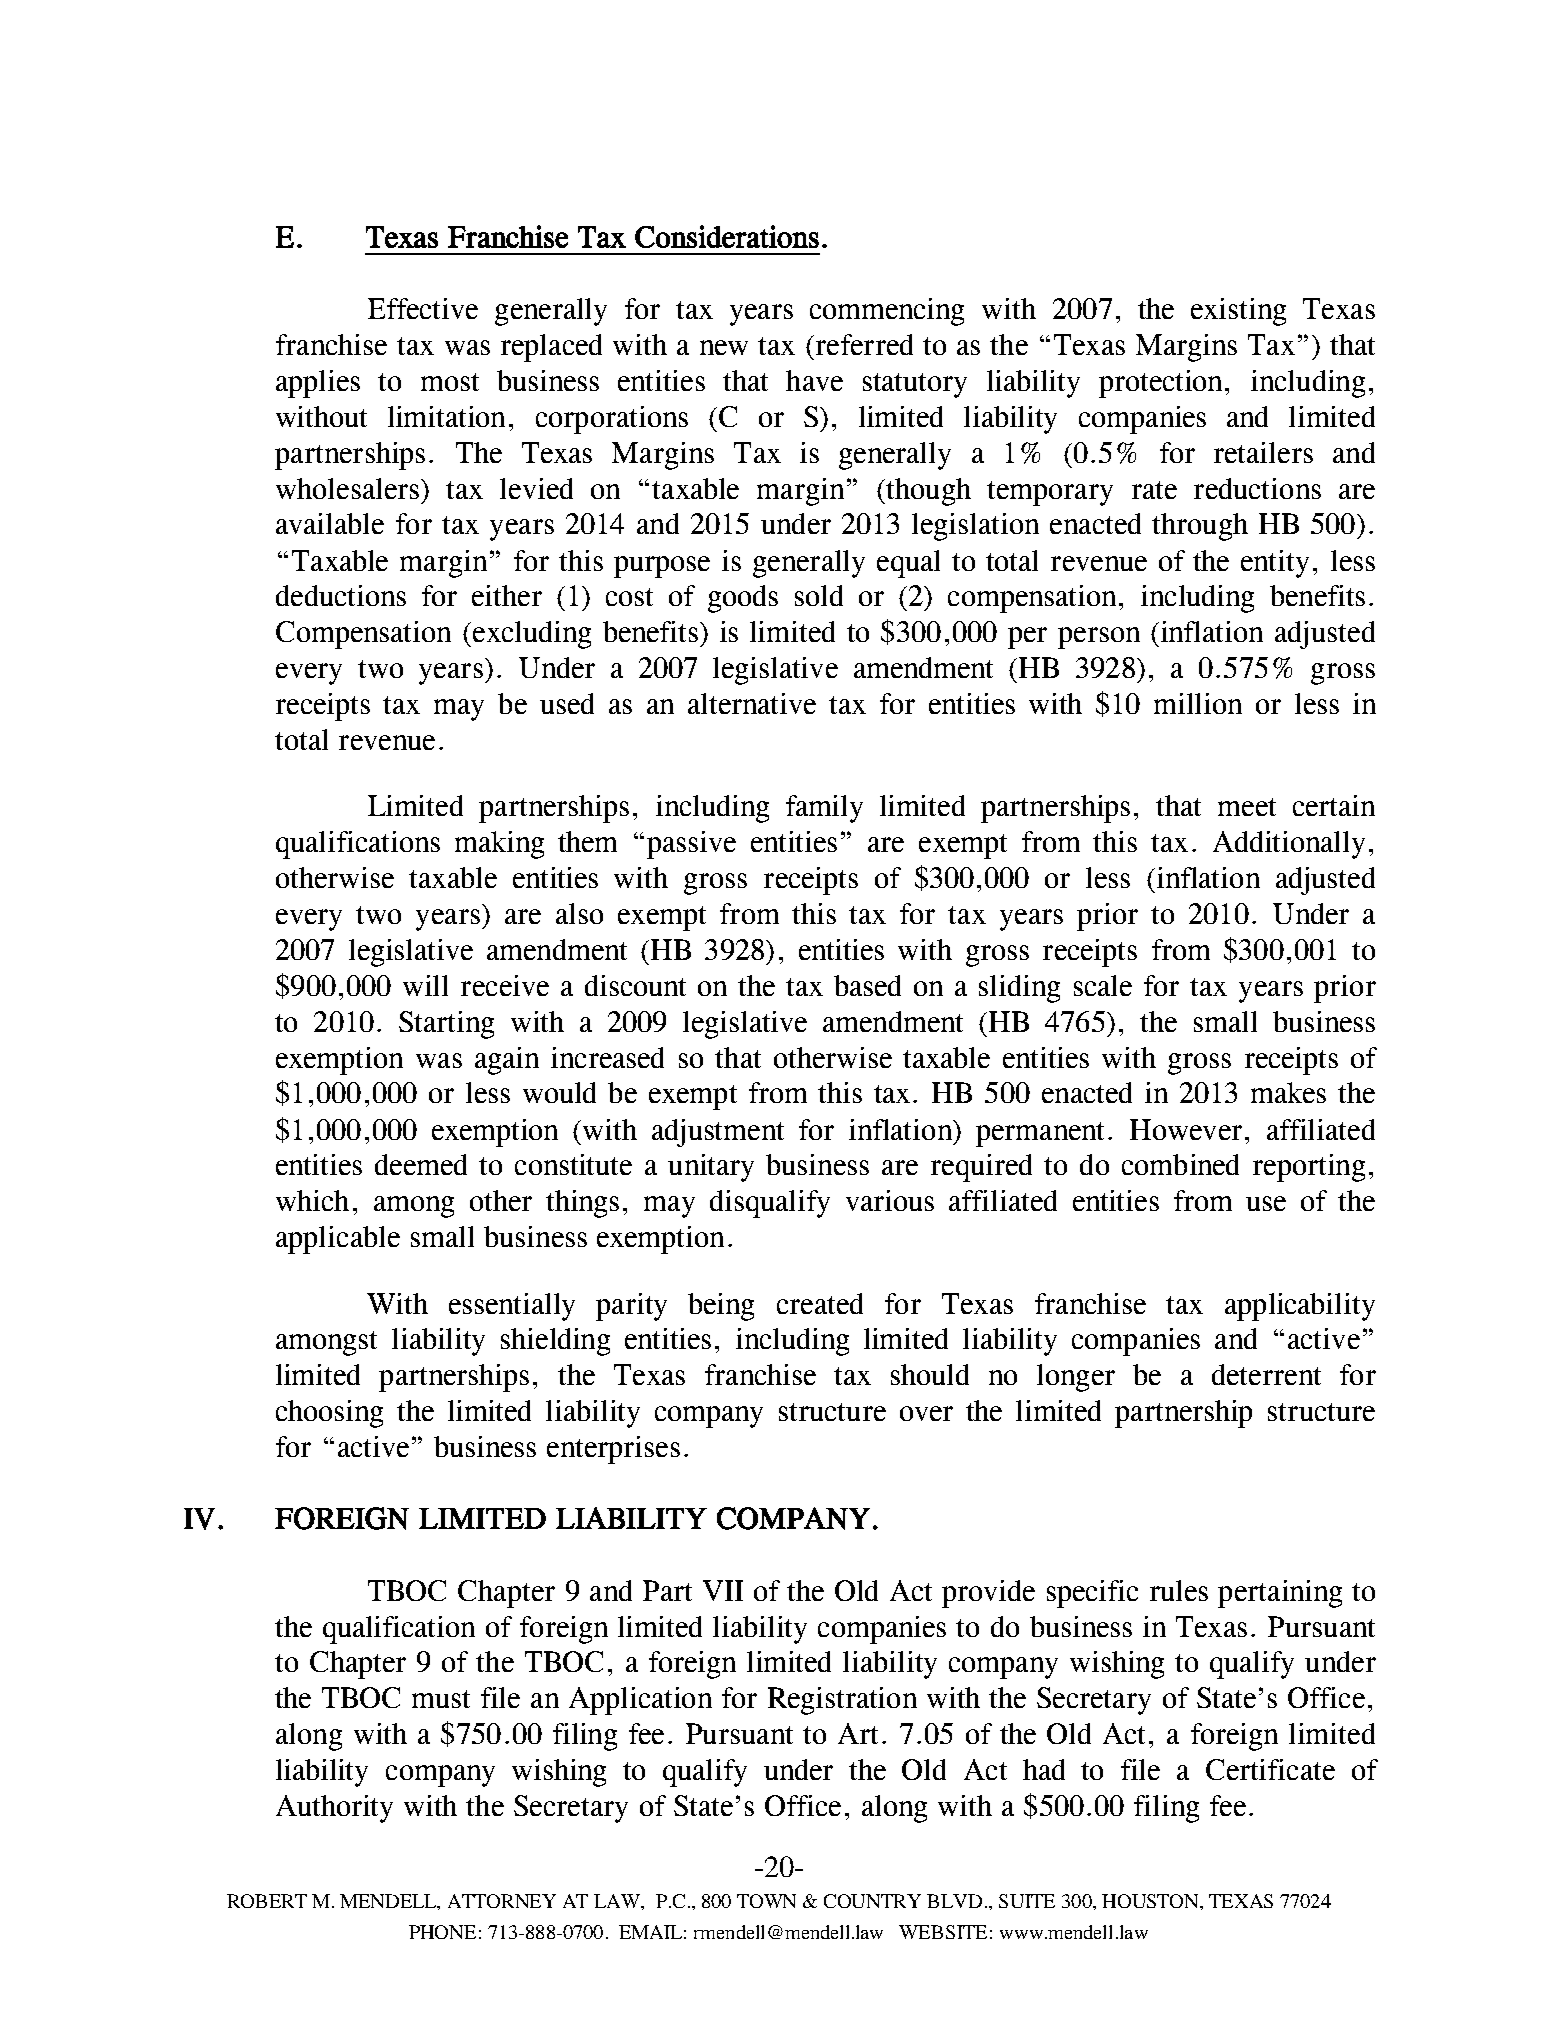  Describe the element at coordinates (1198, 703) in the screenshot. I see `million` at that location.
